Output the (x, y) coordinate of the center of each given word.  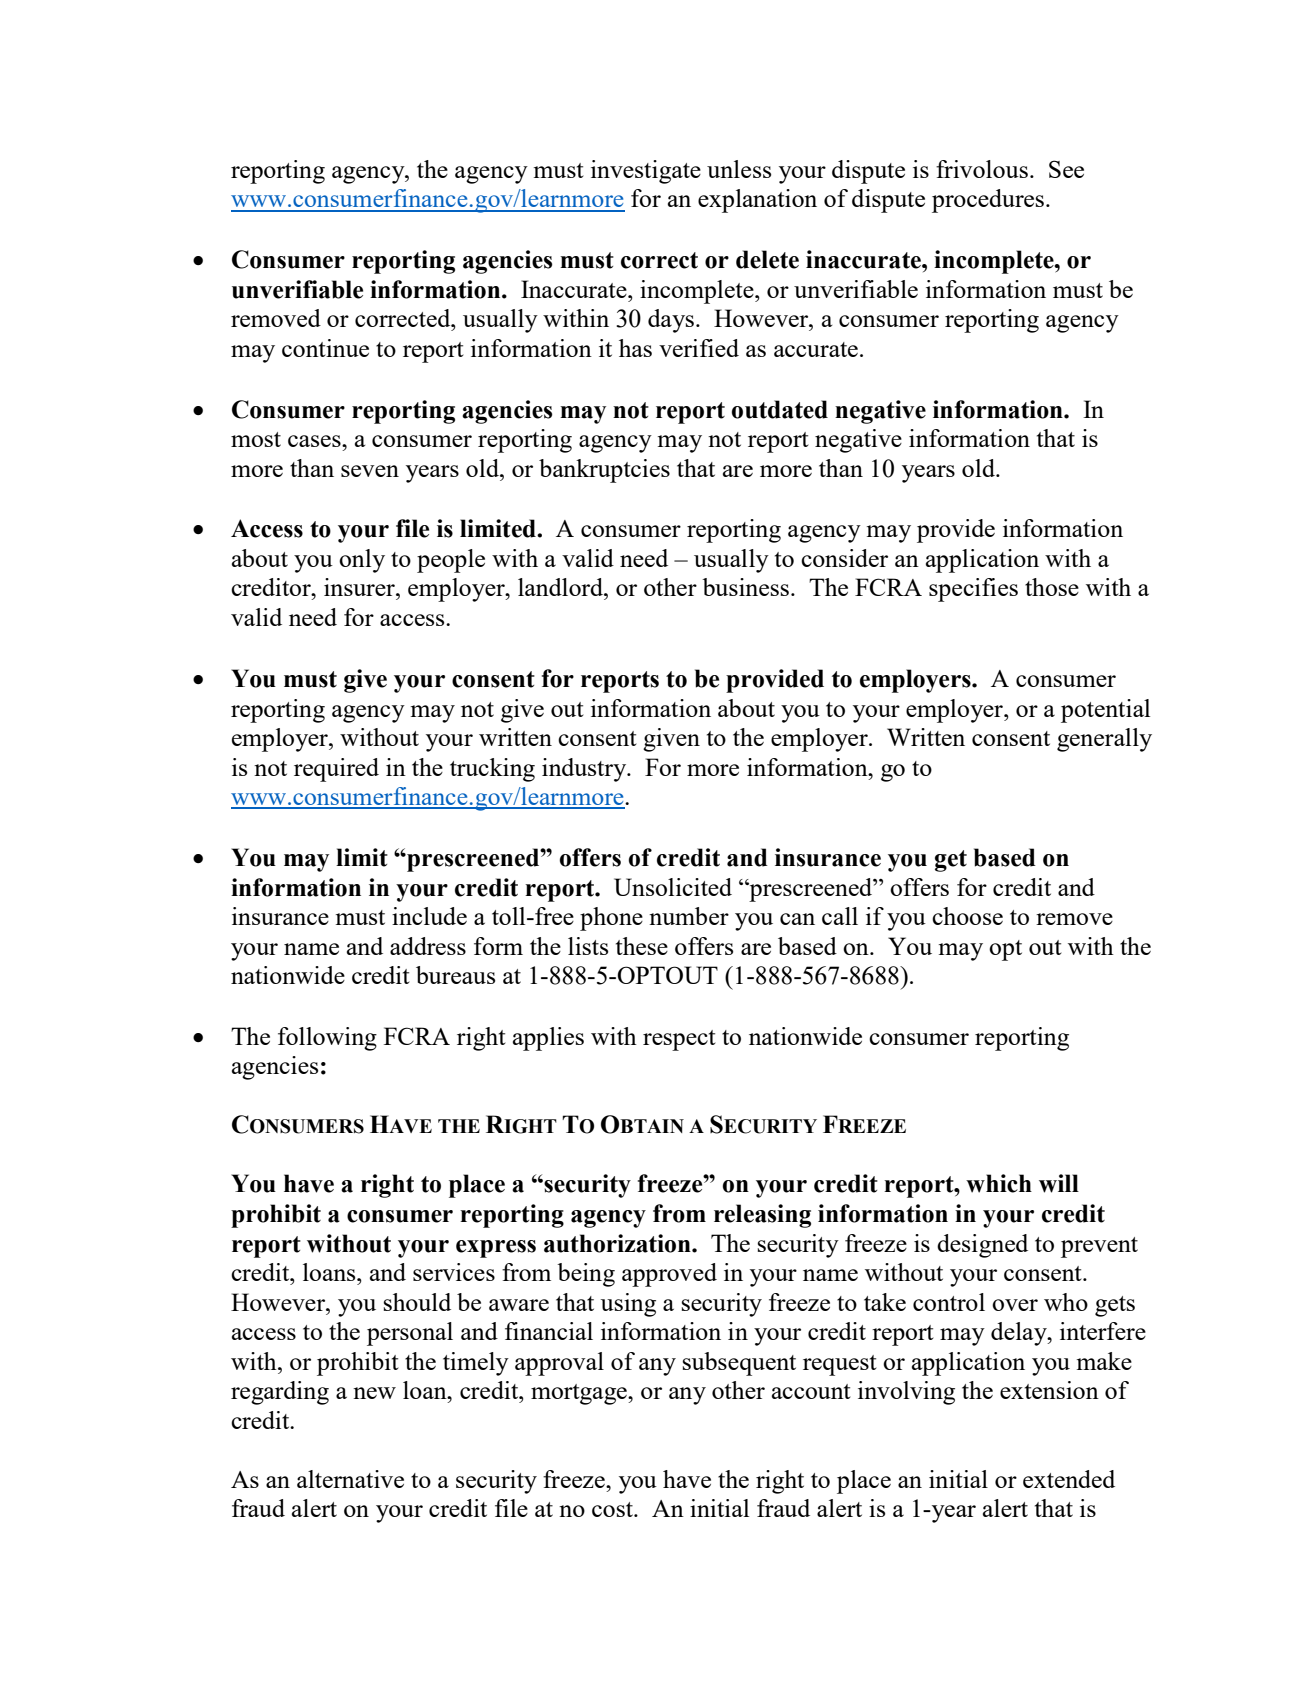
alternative (350, 1479)
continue (325, 348)
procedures (988, 201)
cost (613, 1509)
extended (1069, 1479)
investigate (646, 172)
